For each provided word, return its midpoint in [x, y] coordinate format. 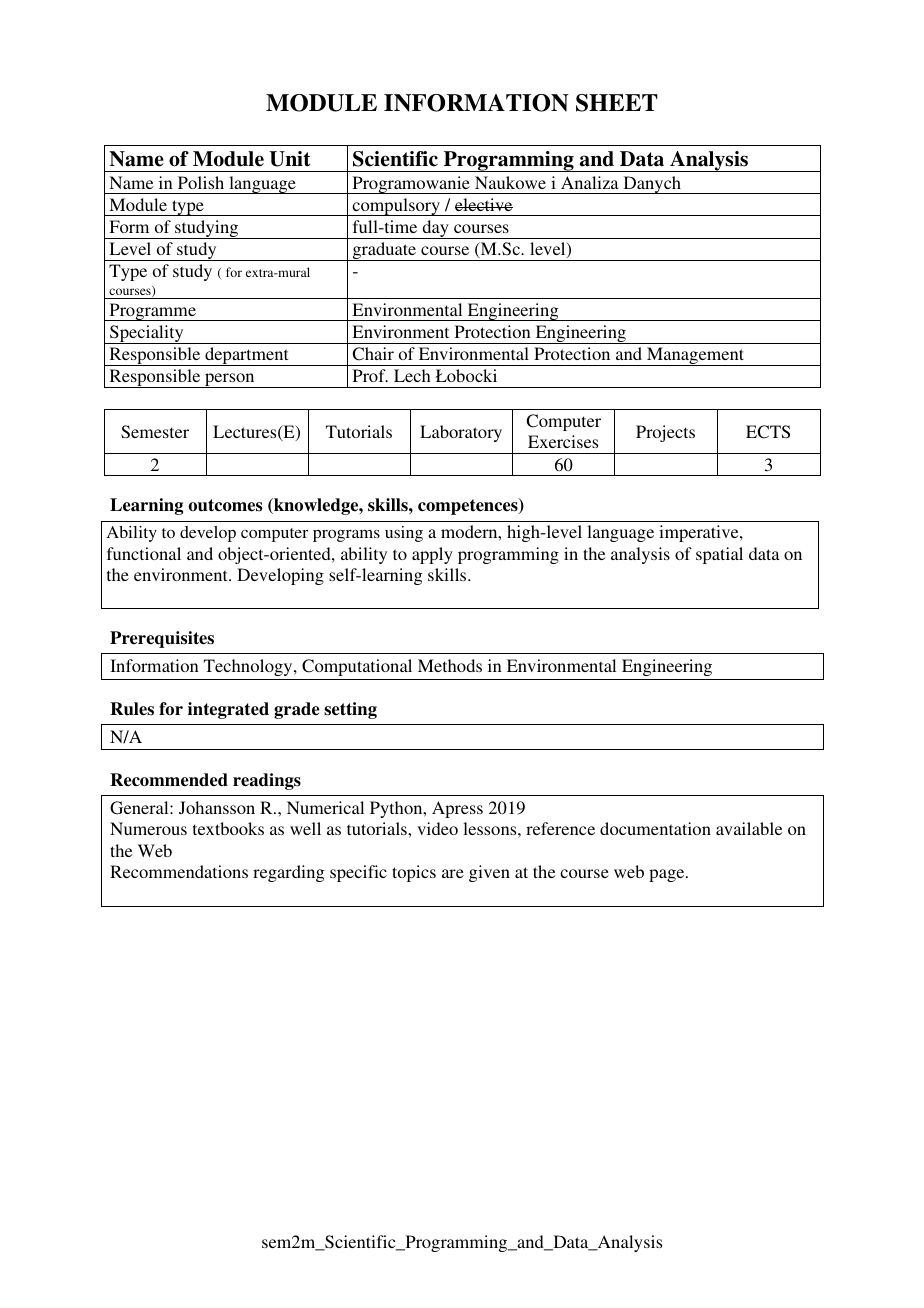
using [404, 534]
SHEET [617, 103]
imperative [700, 533]
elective [484, 204]
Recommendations [179, 871]
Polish [201, 182]
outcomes [225, 505]
